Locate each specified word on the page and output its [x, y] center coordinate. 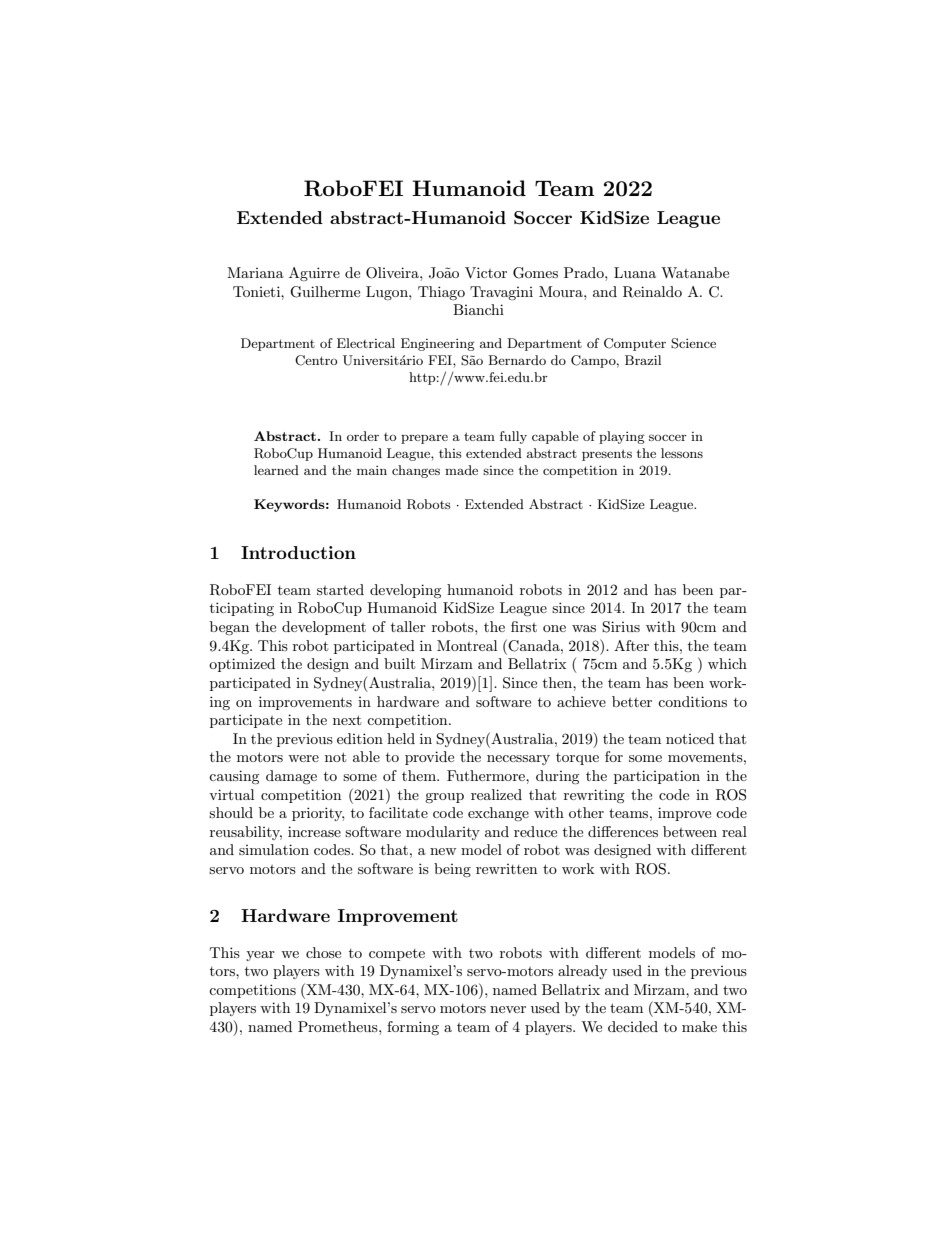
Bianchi [478, 309]
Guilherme [325, 292]
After [631, 645]
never [508, 1009]
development [324, 628]
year [260, 956]
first [524, 626]
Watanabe [695, 272]
